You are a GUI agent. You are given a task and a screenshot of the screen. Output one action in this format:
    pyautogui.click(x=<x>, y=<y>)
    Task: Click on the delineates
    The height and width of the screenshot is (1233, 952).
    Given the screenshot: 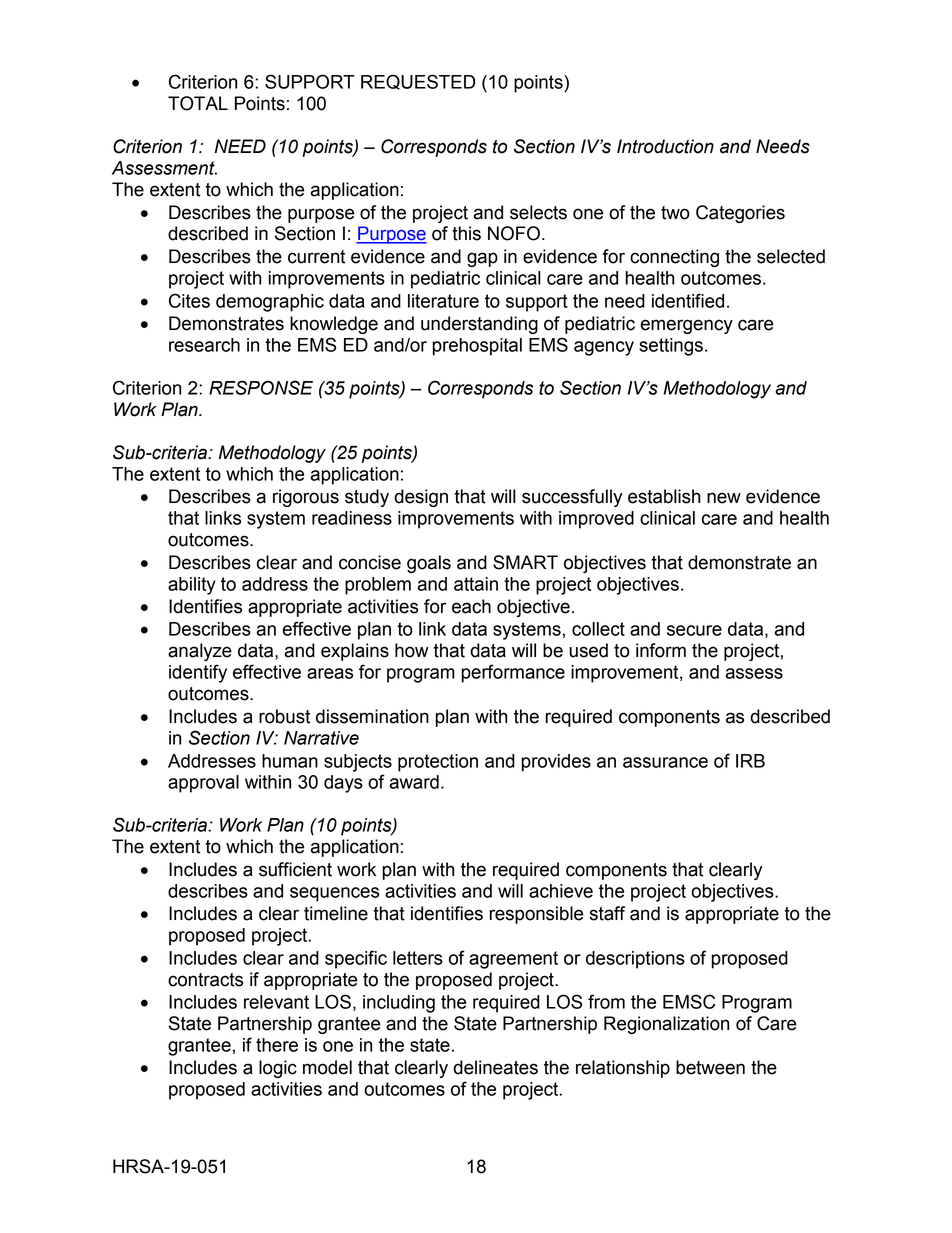 What is the action you would take?
    pyautogui.click(x=495, y=1067)
